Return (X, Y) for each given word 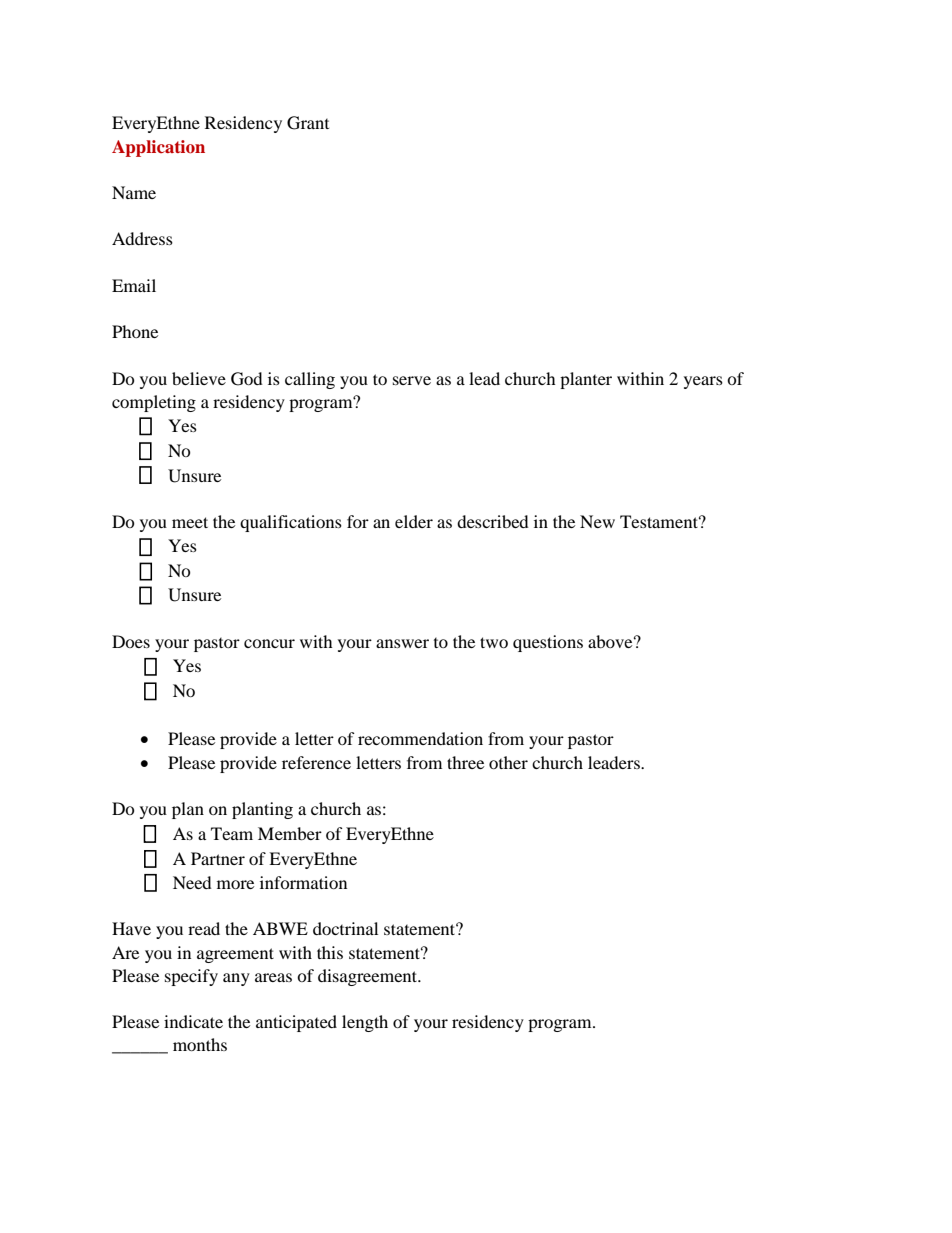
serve (412, 380)
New (597, 521)
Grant (308, 123)
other (508, 762)
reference (316, 762)
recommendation (420, 738)
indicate (193, 1021)
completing (154, 403)
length (365, 1023)
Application (158, 148)
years (703, 382)
